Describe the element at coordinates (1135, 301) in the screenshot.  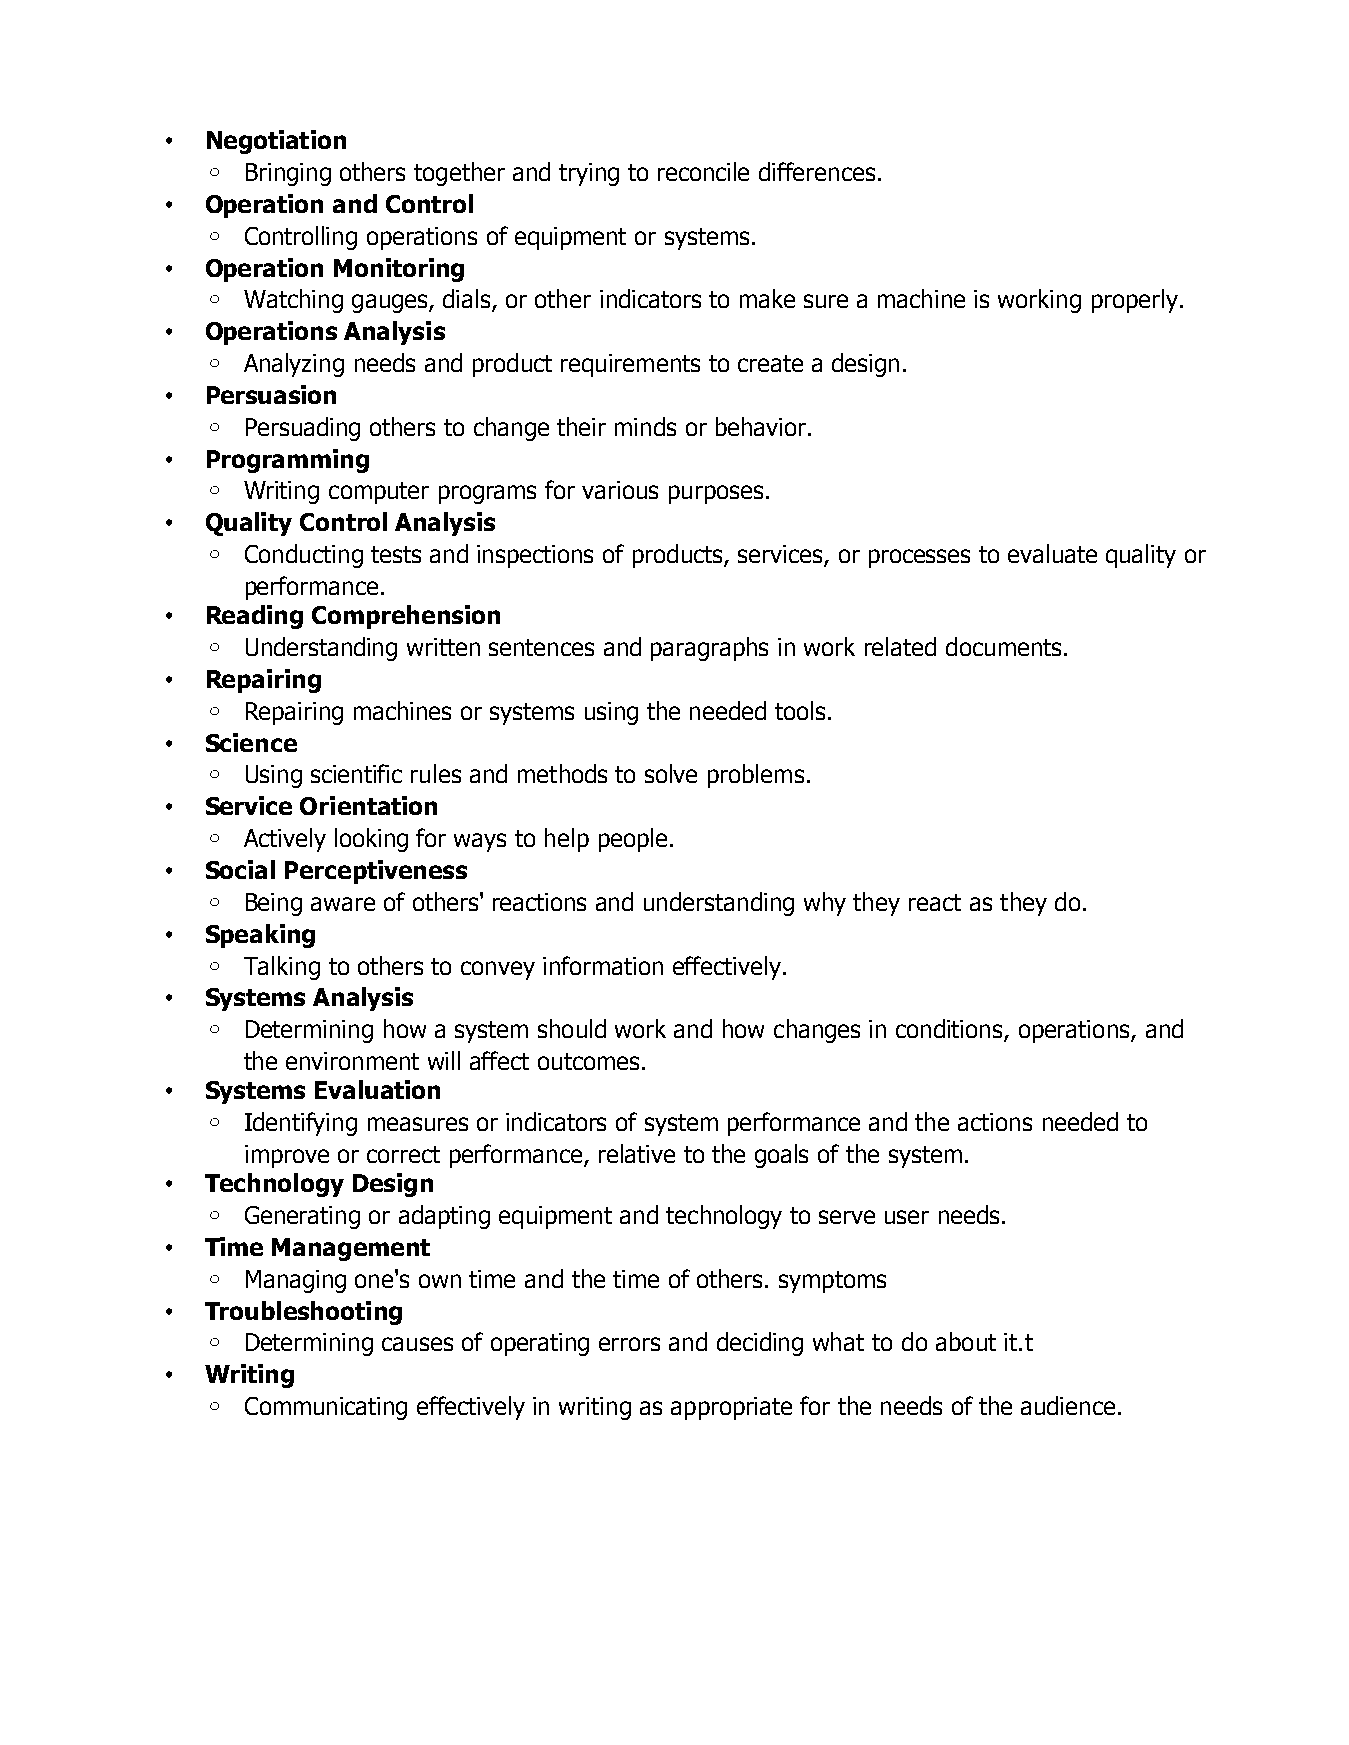
I see `properly` at that location.
